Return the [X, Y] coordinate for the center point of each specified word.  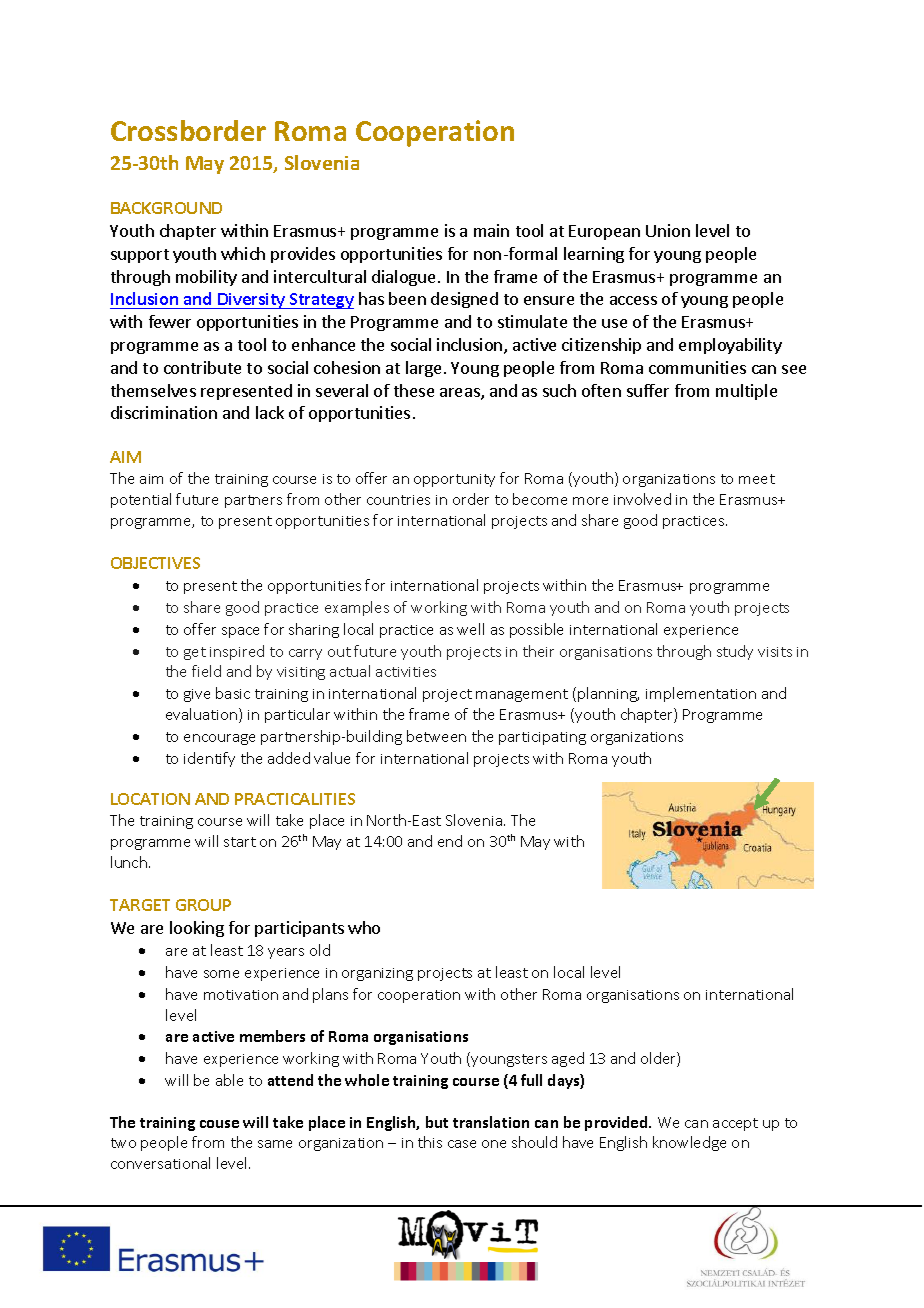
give [197, 695]
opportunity [454, 480]
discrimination [164, 412]
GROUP [203, 905]
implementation [701, 694]
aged [568, 1059]
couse [219, 1124]
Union [668, 230]
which [243, 253]
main [491, 230]
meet [757, 479]
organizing [377, 974]
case [462, 1144]
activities [406, 672]
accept [735, 1124]
